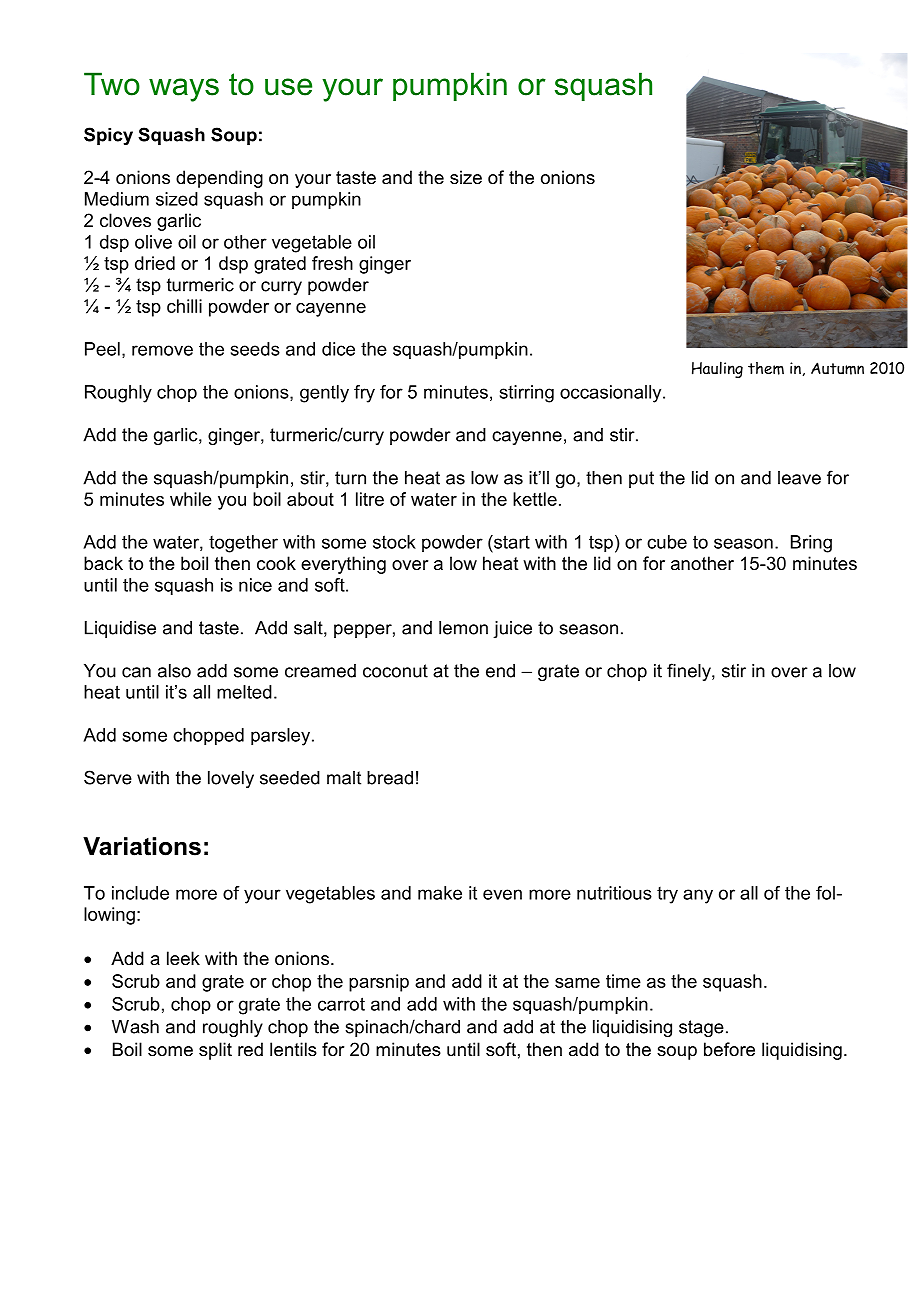 The width and height of the screenshot is (924, 1308). I want to click on remove, so click(162, 350).
